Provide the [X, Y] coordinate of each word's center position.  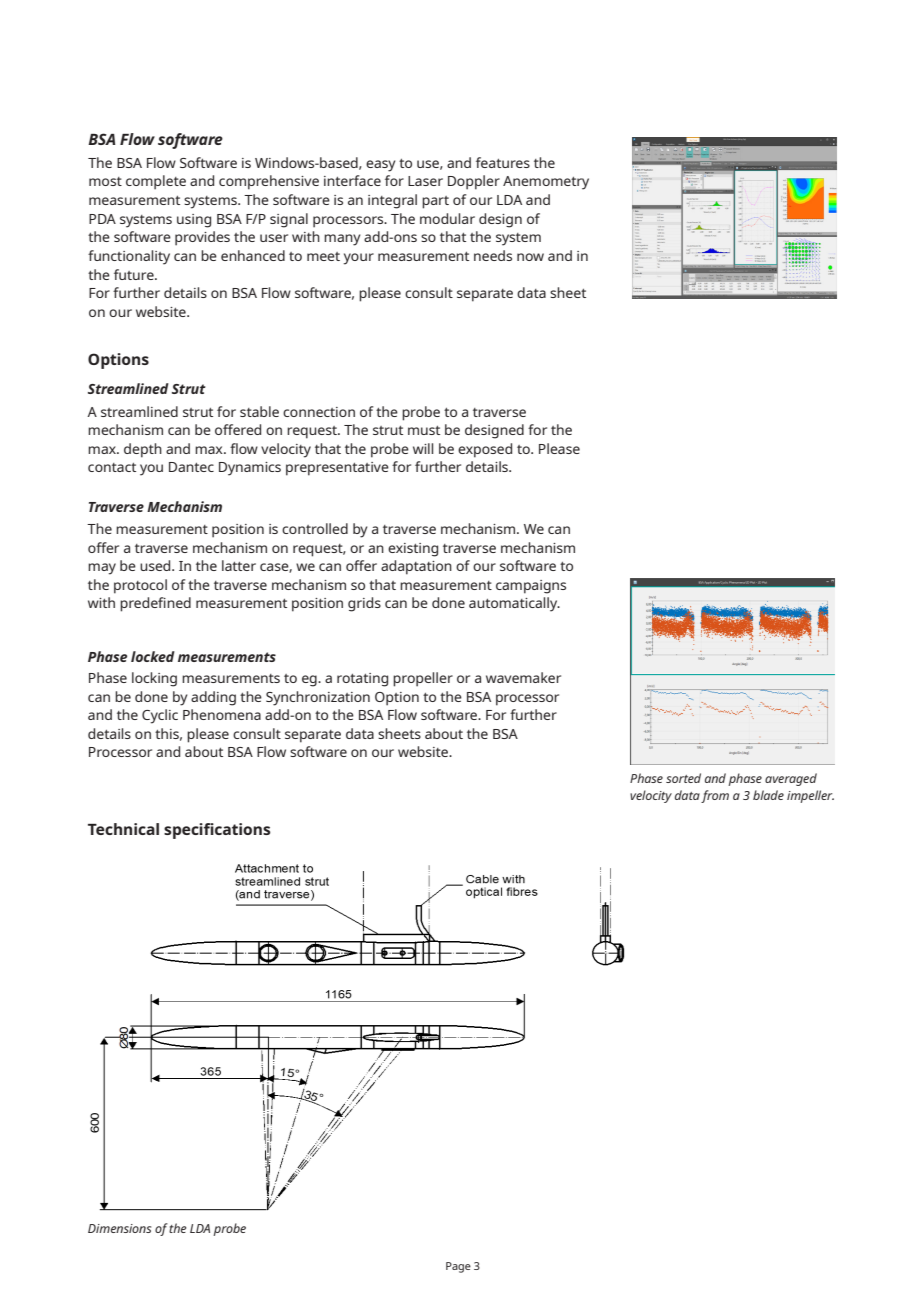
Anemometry [546, 183]
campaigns [531, 587]
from [715, 796]
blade [768, 795]
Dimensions [119, 1228]
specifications [217, 831]
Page [458, 1267]
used [156, 565]
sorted [683, 778]
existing [413, 550]
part [435, 202]
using [194, 221]
